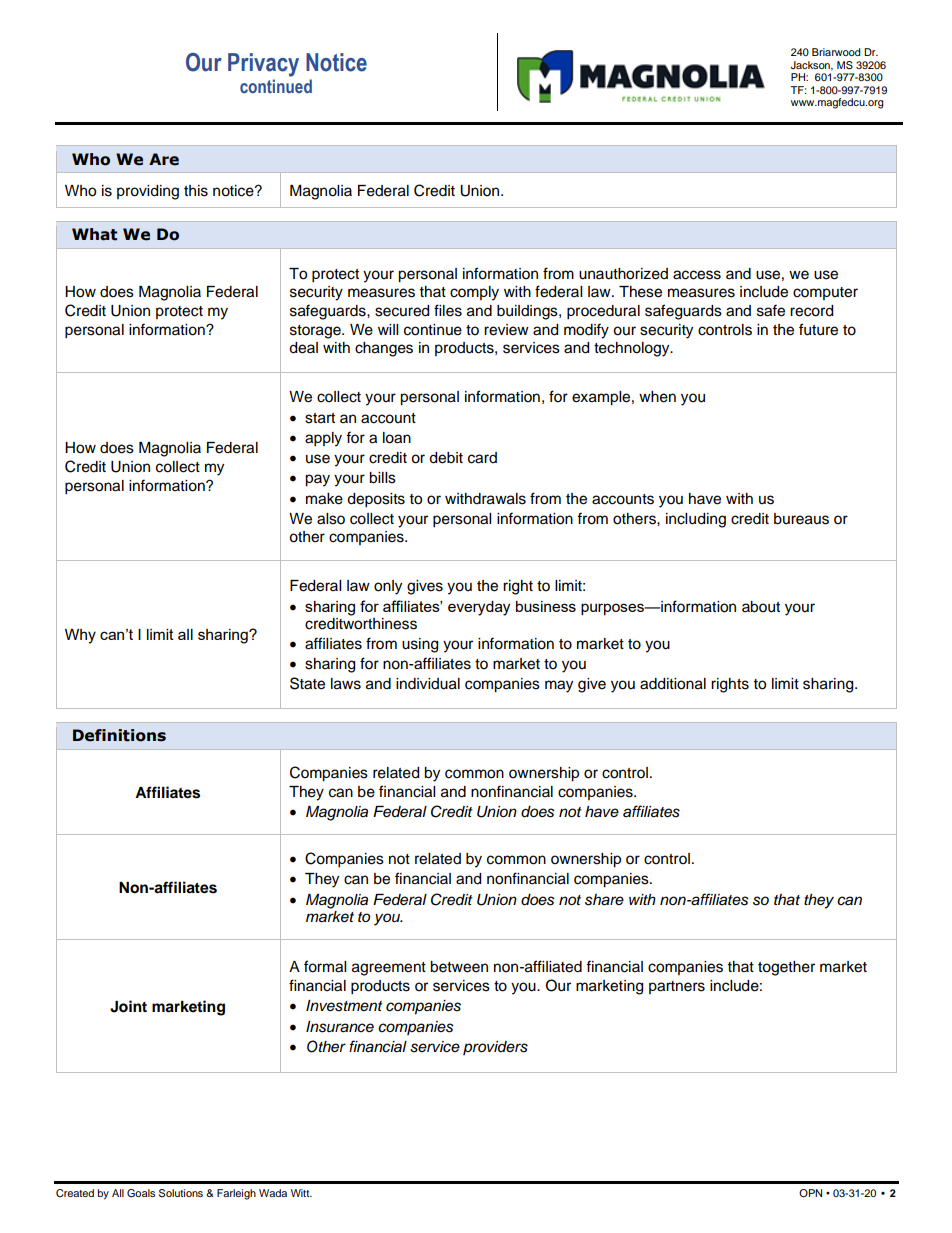 Image resolution: width=952 pixels, height=1233 pixels. What do you see at coordinates (303, 348) in the page?
I see `deal` at bounding box center [303, 348].
